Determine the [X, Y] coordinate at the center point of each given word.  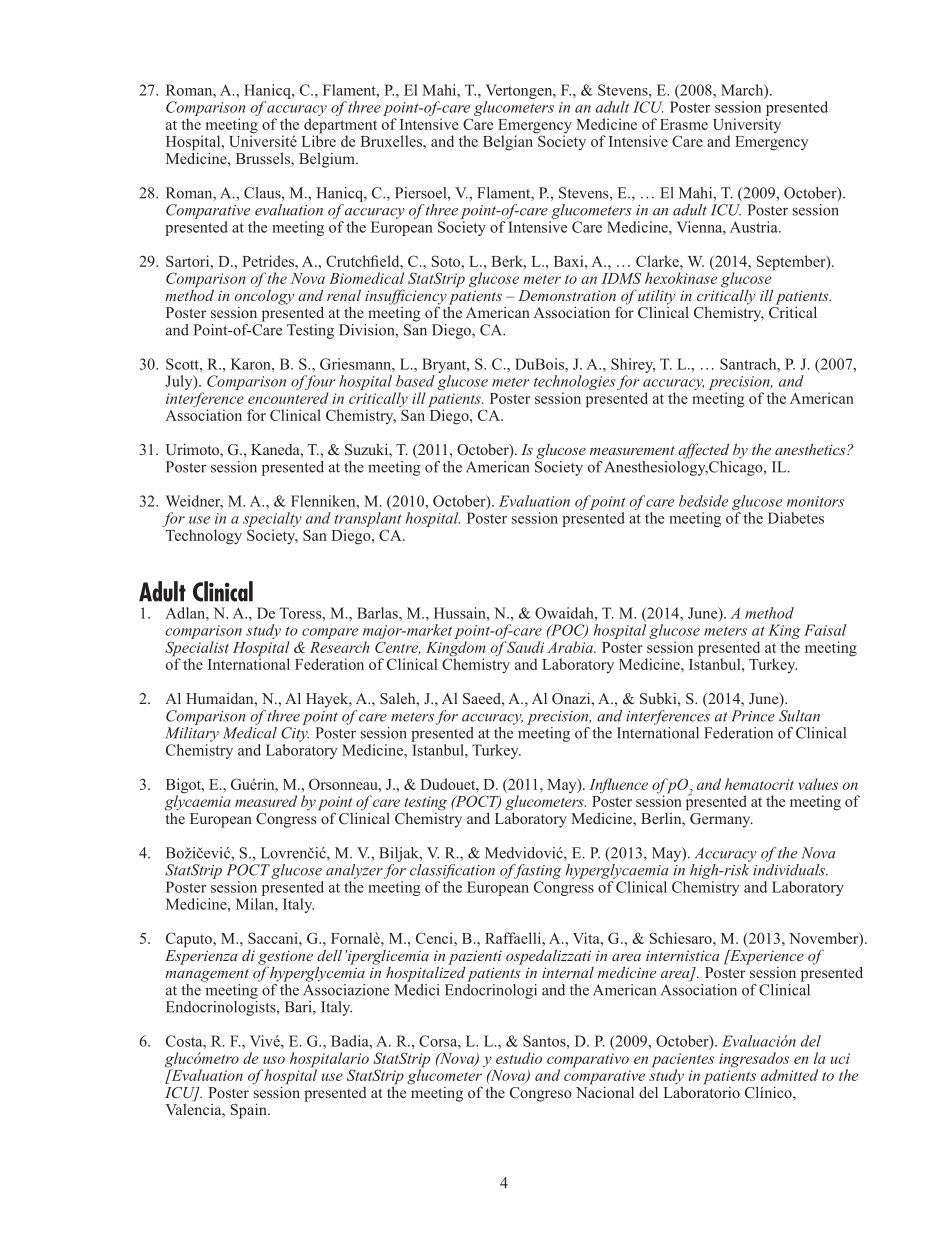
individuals [790, 868]
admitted [789, 1075]
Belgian [508, 143]
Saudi [525, 647]
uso [274, 1060]
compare [330, 635]
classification [452, 871]
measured [266, 801]
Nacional [605, 1091]
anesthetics [811, 449]
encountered [288, 398]
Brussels [264, 159]
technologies [575, 384]
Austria [755, 227]
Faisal [825, 630]
